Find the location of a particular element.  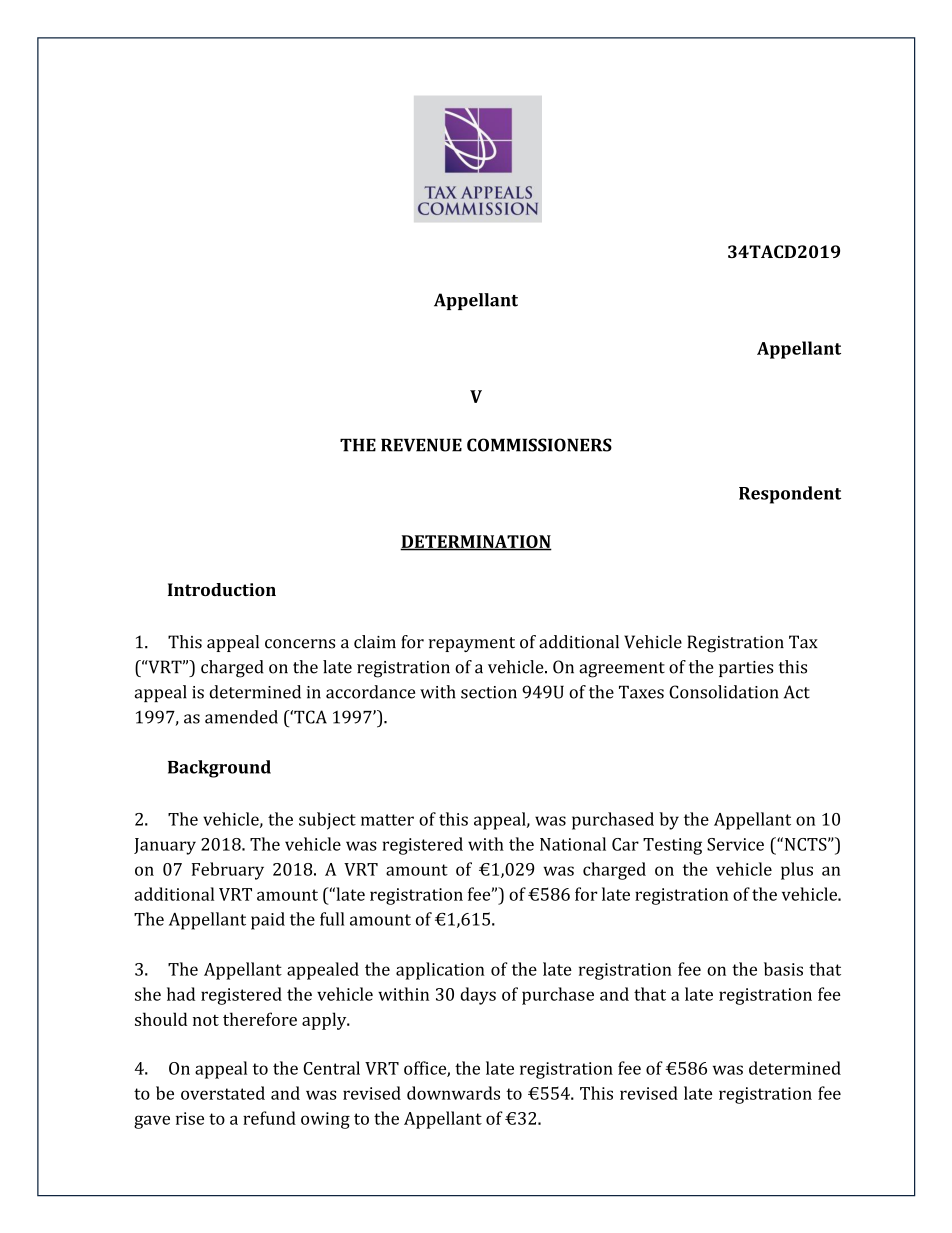

COMMISSIONERS is located at coordinates (539, 445).
